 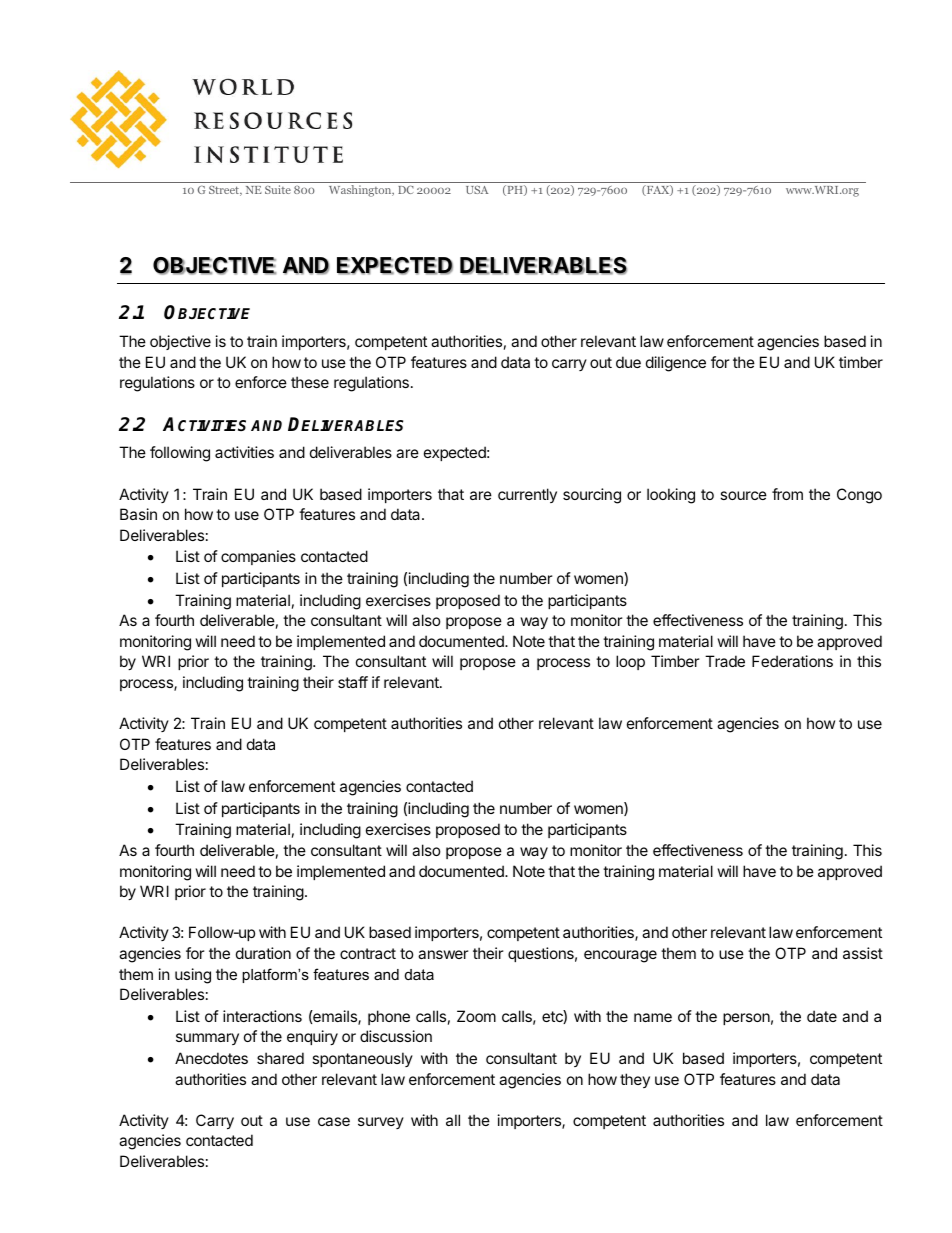 I want to click on currently, so click(x=527, y=495).
